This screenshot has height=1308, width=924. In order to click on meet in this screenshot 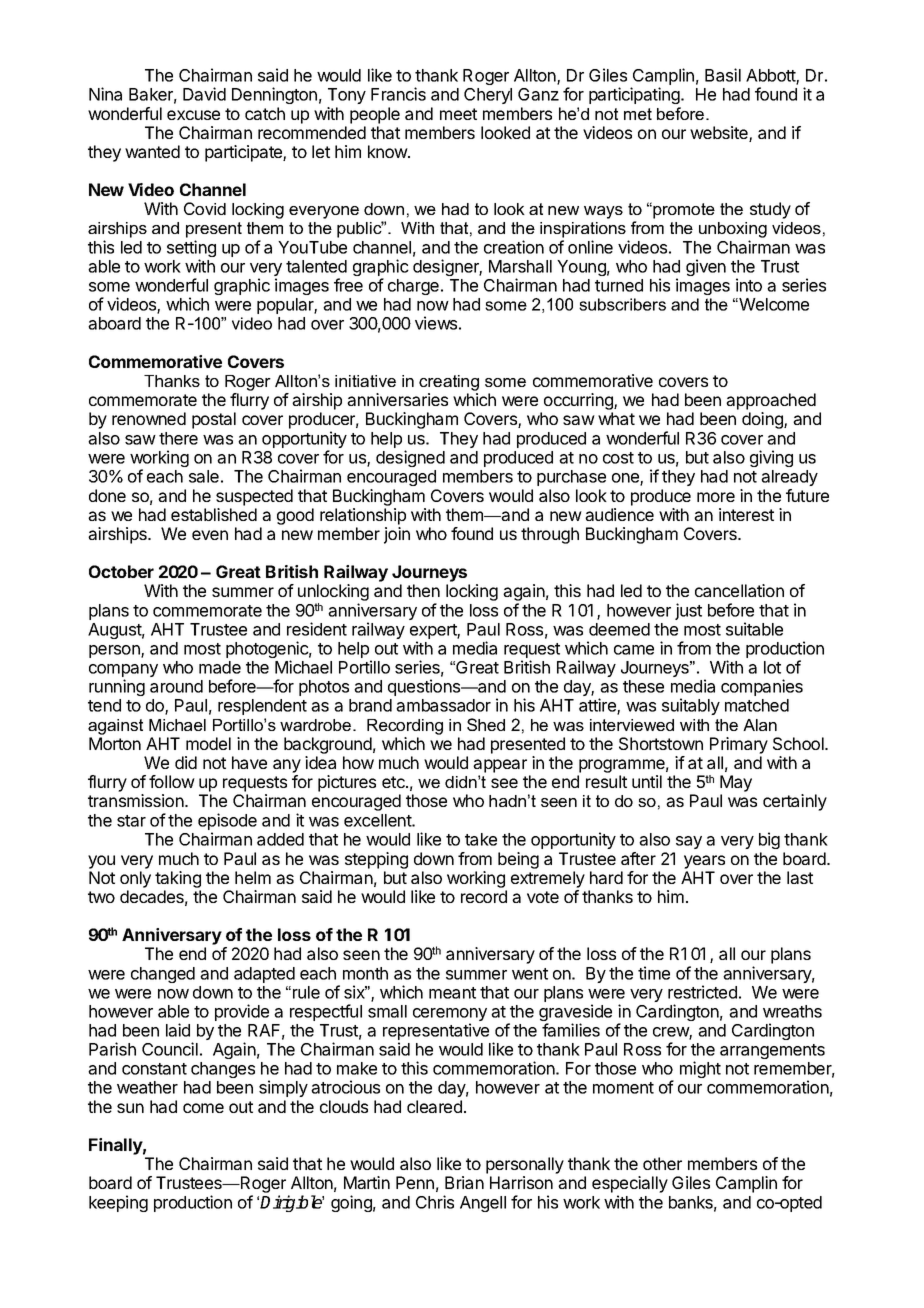, I will do `click(458, 114)`.
